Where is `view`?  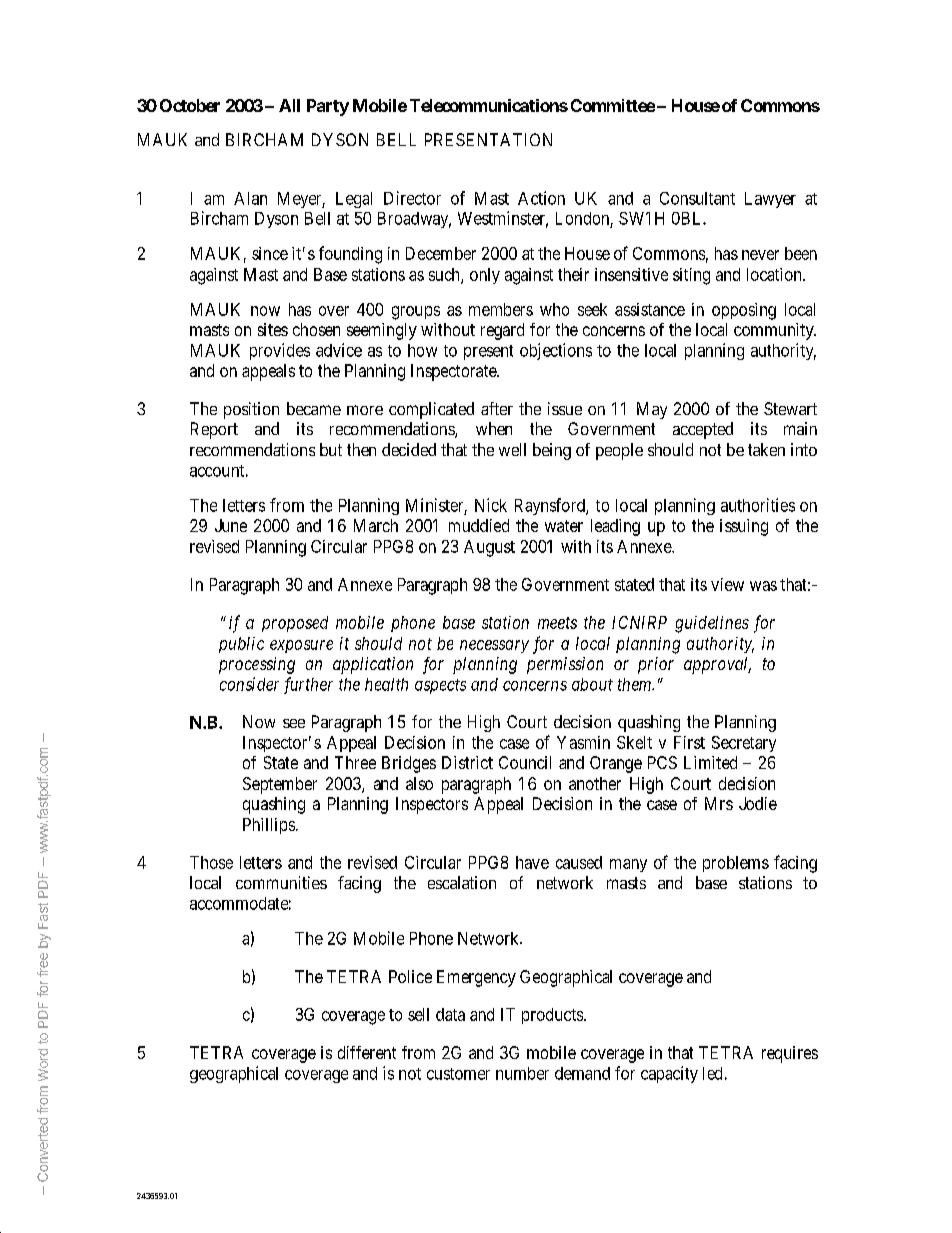 view is located at coordinates (727, 584).
